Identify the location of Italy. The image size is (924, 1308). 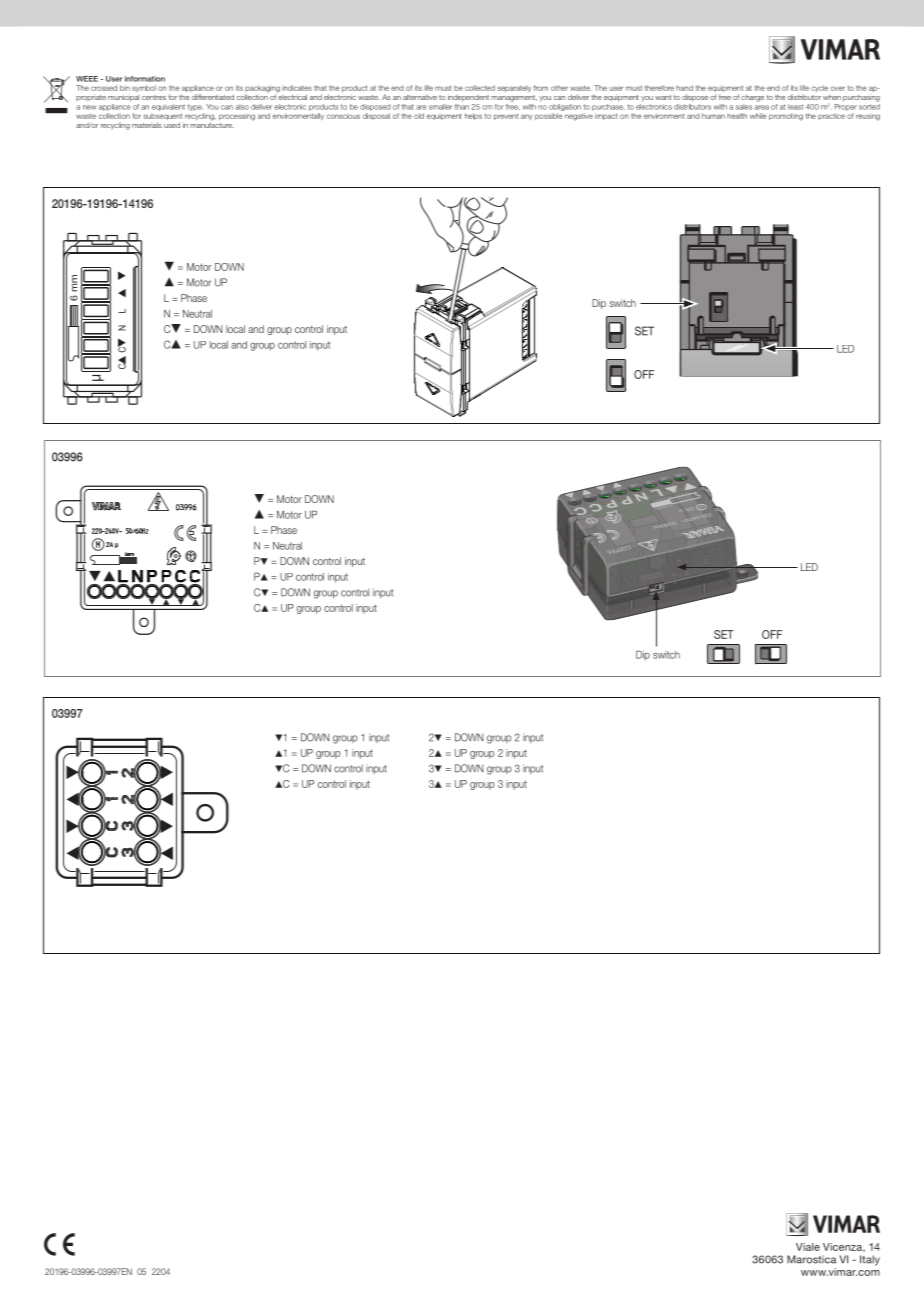
(870, 1260).
